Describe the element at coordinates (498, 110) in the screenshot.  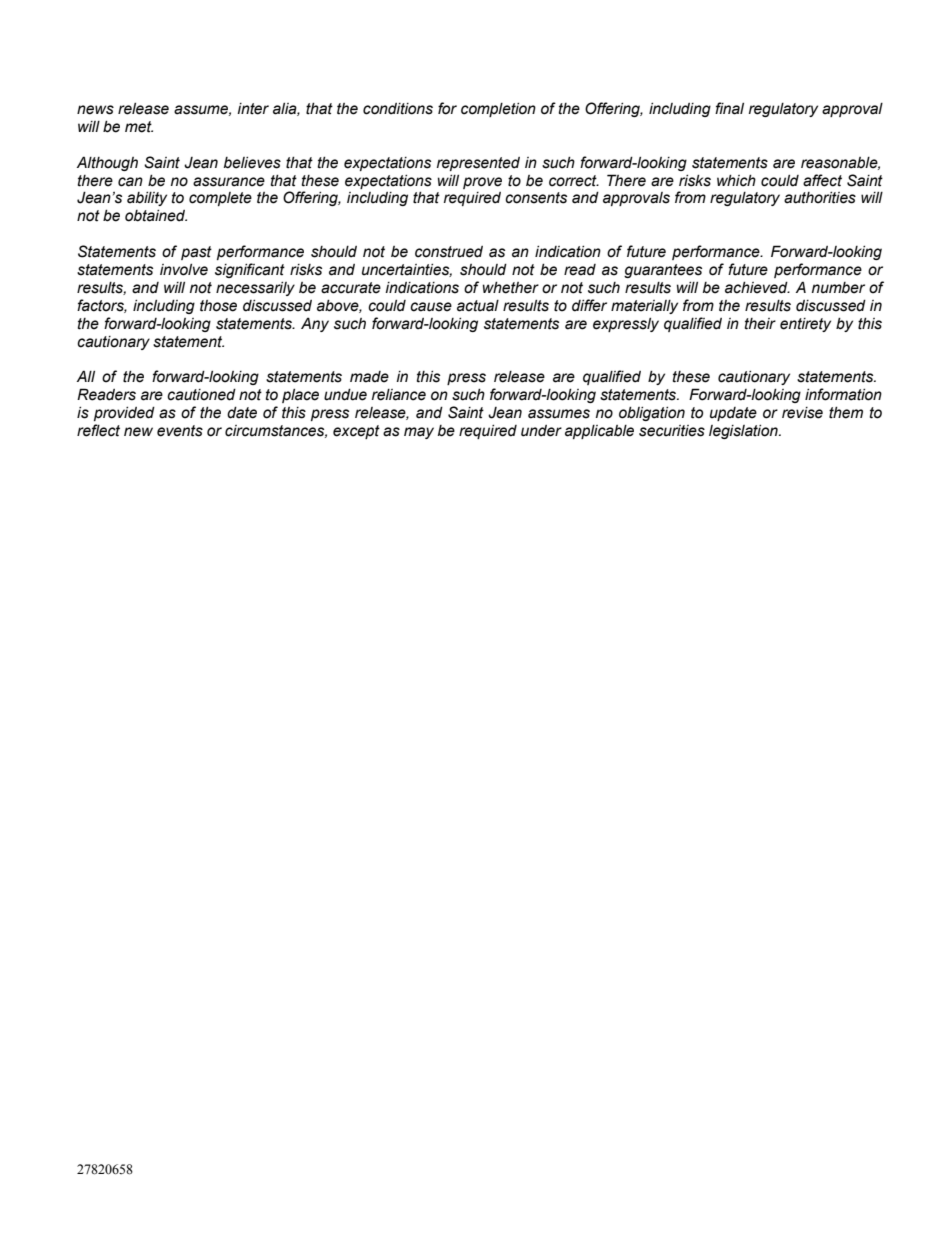
I see `completion` at that location.
